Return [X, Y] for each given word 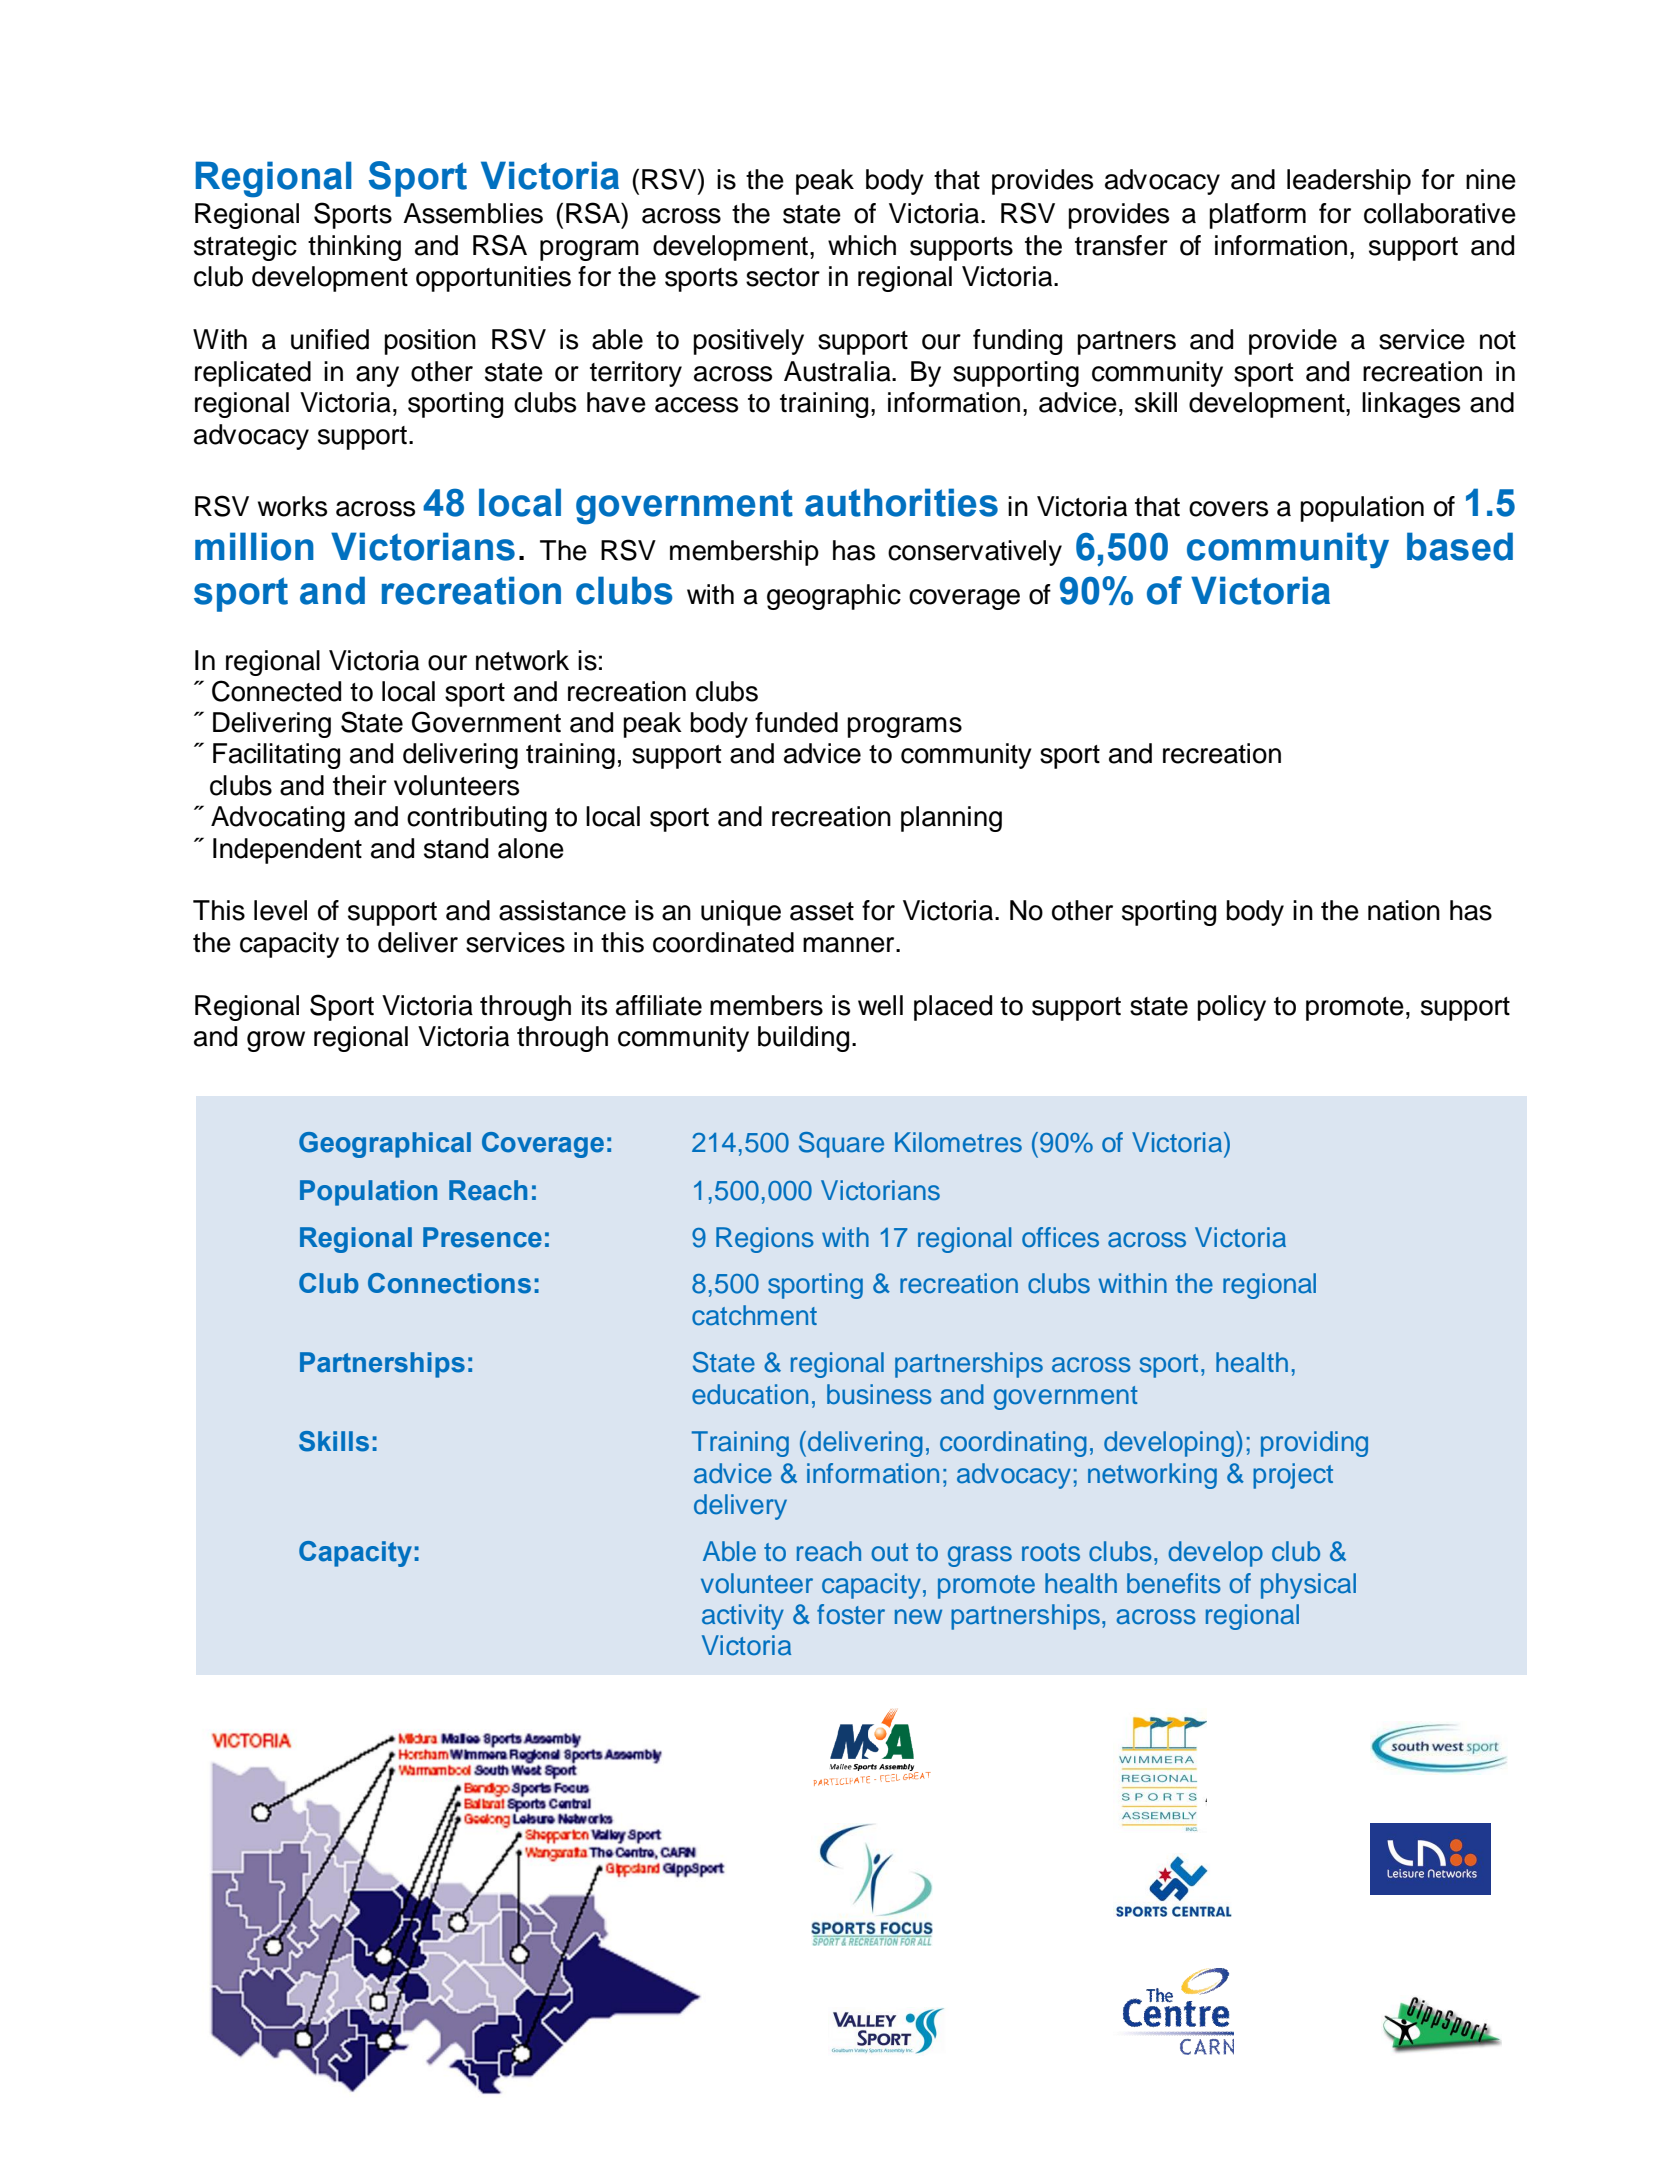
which [862, 245]
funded [796, 722]
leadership [1349, 182]
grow [276, 1041]
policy [1231, 1008]
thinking [354, 248]
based [1460, 546]
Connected [276, 691]
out [889, 1552]
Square [841, 1145]
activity [743, 1617]
